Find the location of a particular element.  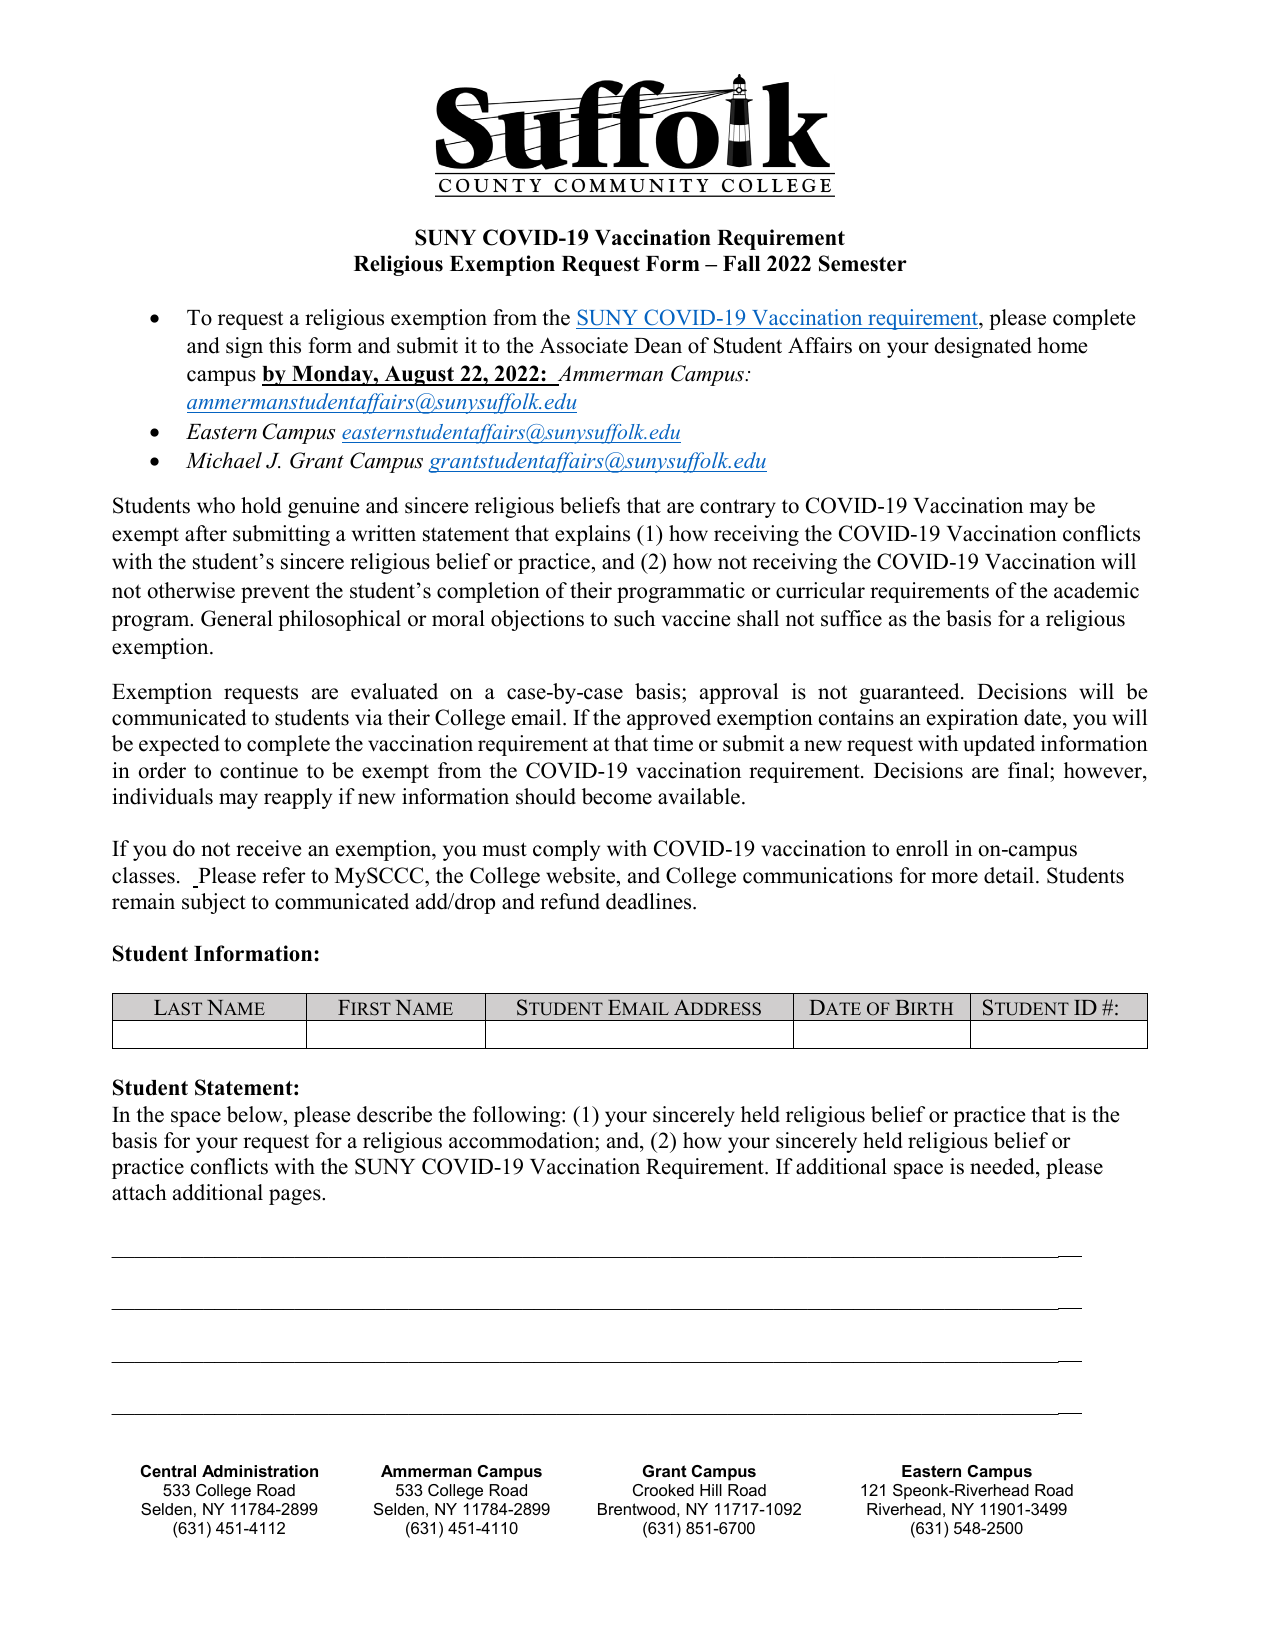

home is located at coordinates (1062, 345).
